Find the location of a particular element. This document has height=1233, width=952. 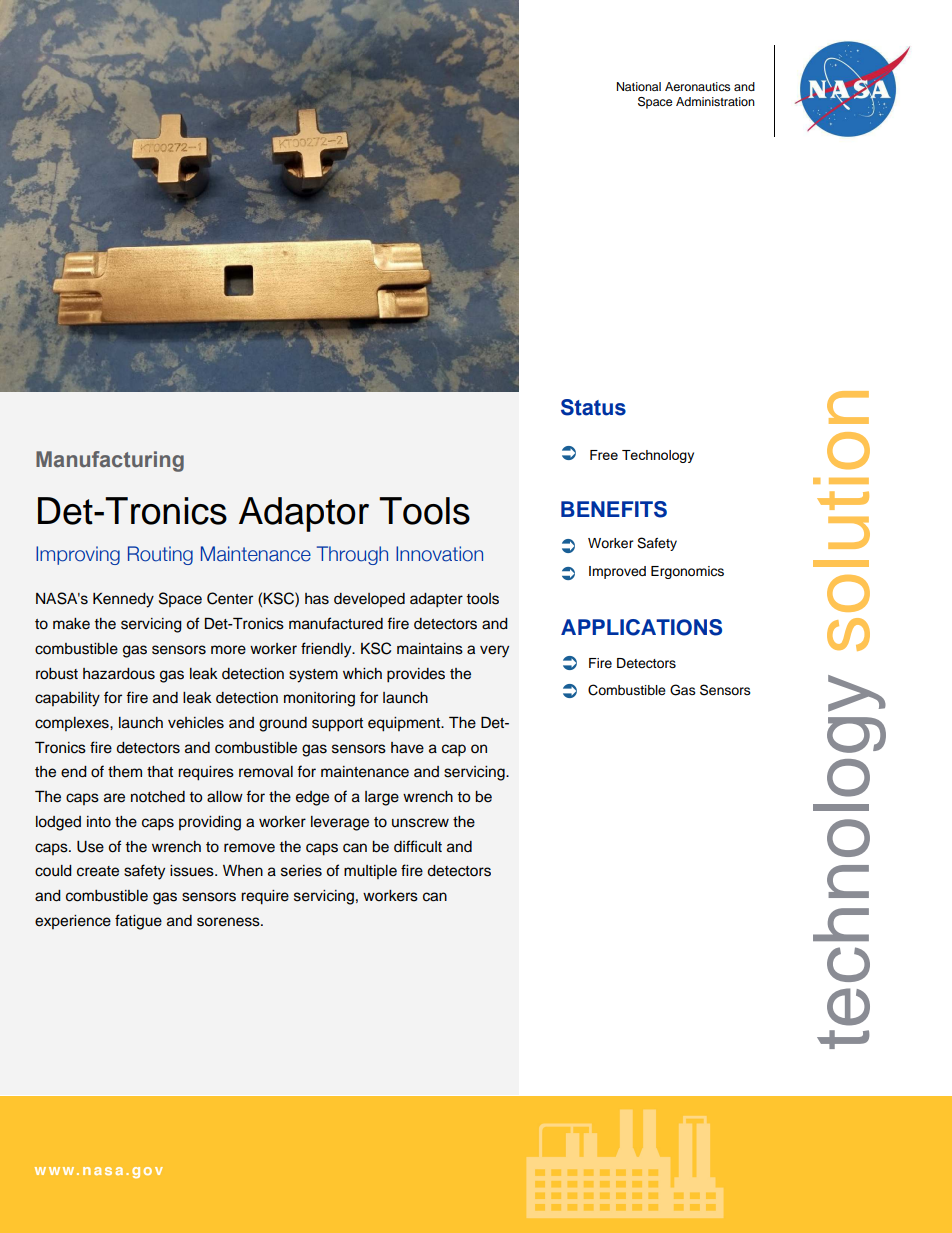

Through is located at coordinates (352, 555).
